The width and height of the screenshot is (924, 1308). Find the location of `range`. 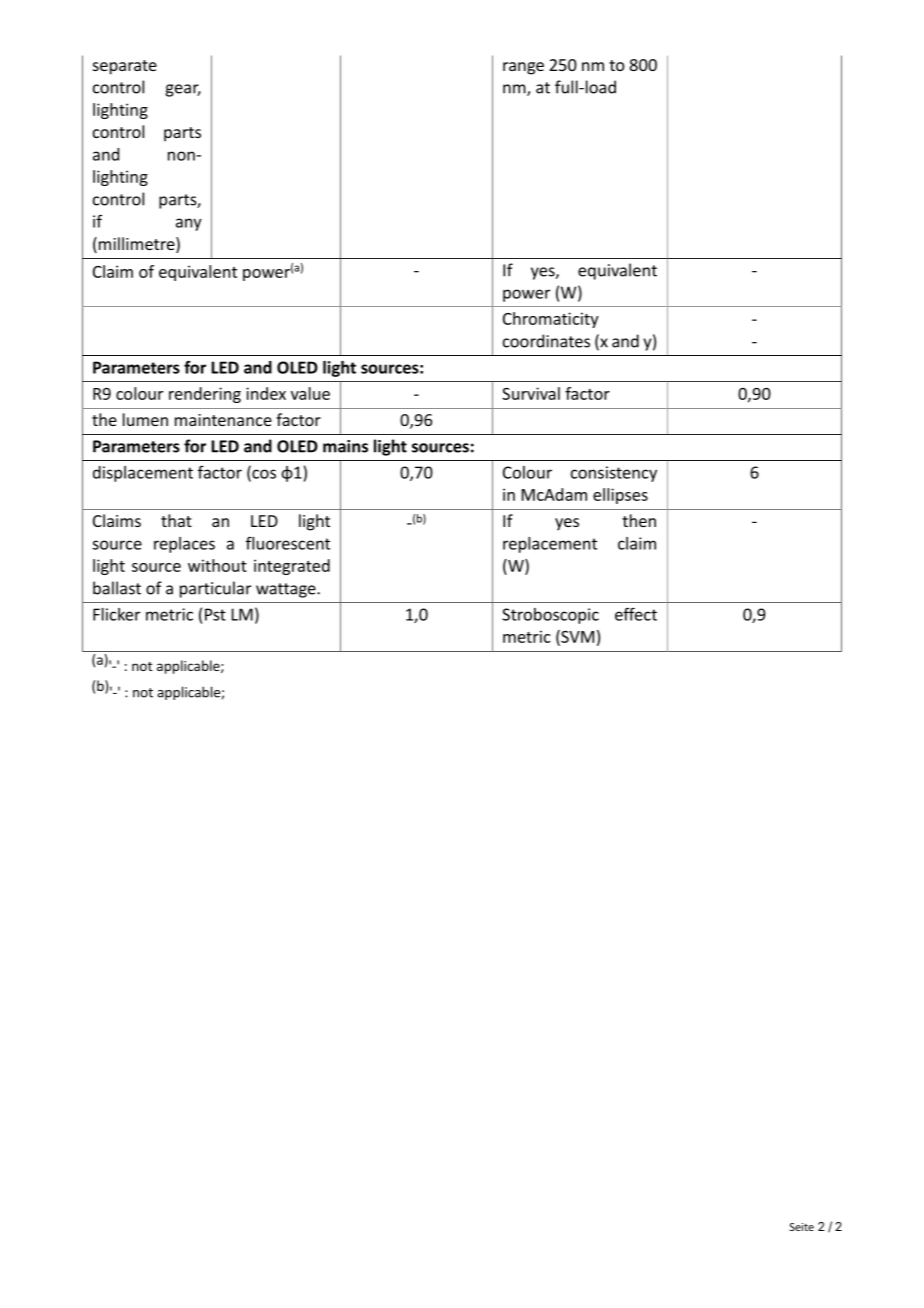

range is located at coordinates (523, 68).
